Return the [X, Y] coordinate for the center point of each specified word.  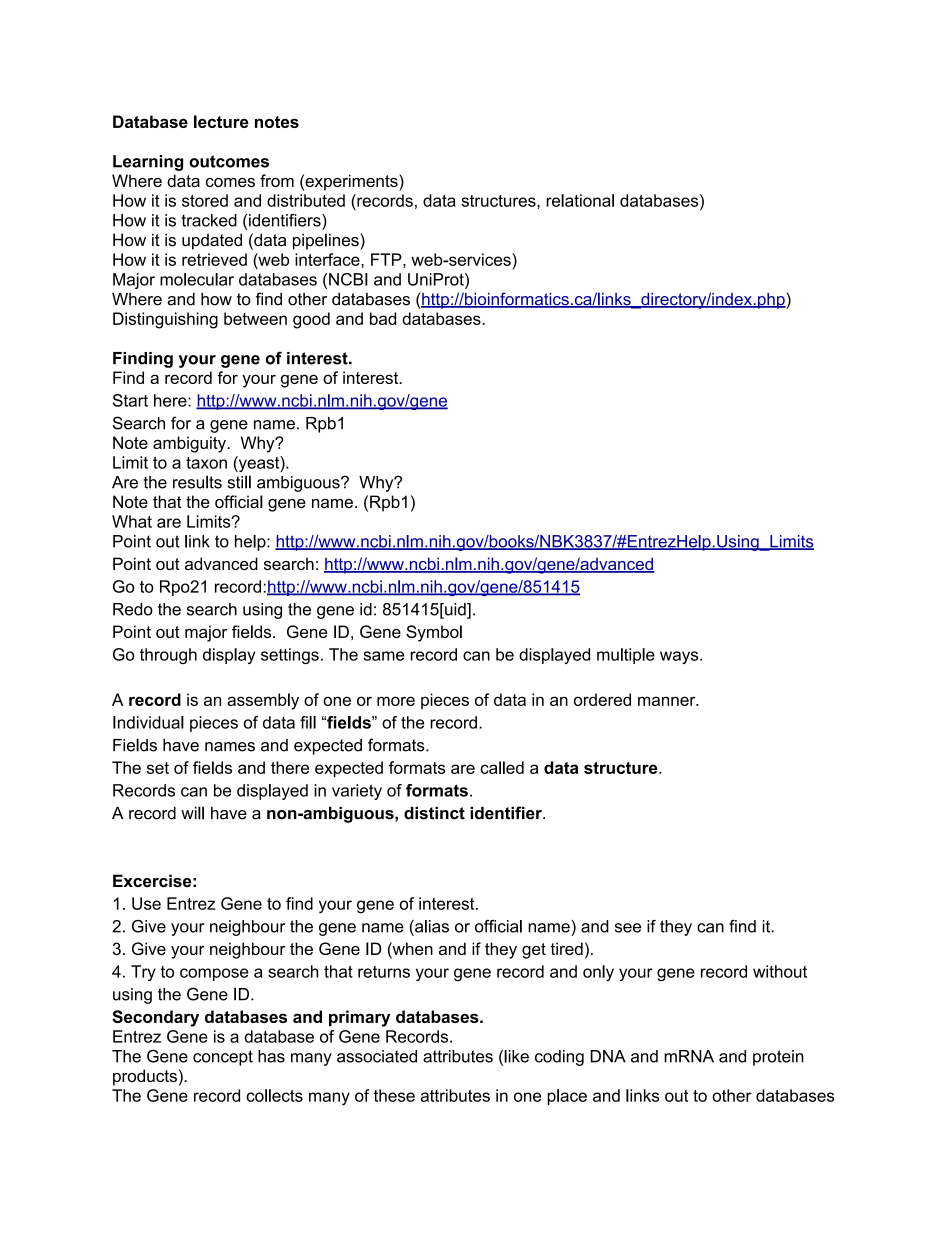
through [168, 656]
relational [580, 200]
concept [223, 1058]
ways [680, 657]
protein [778, 1058]
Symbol [434, 633]
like [516, 1056]
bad [383, 318]
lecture [221, 121]
